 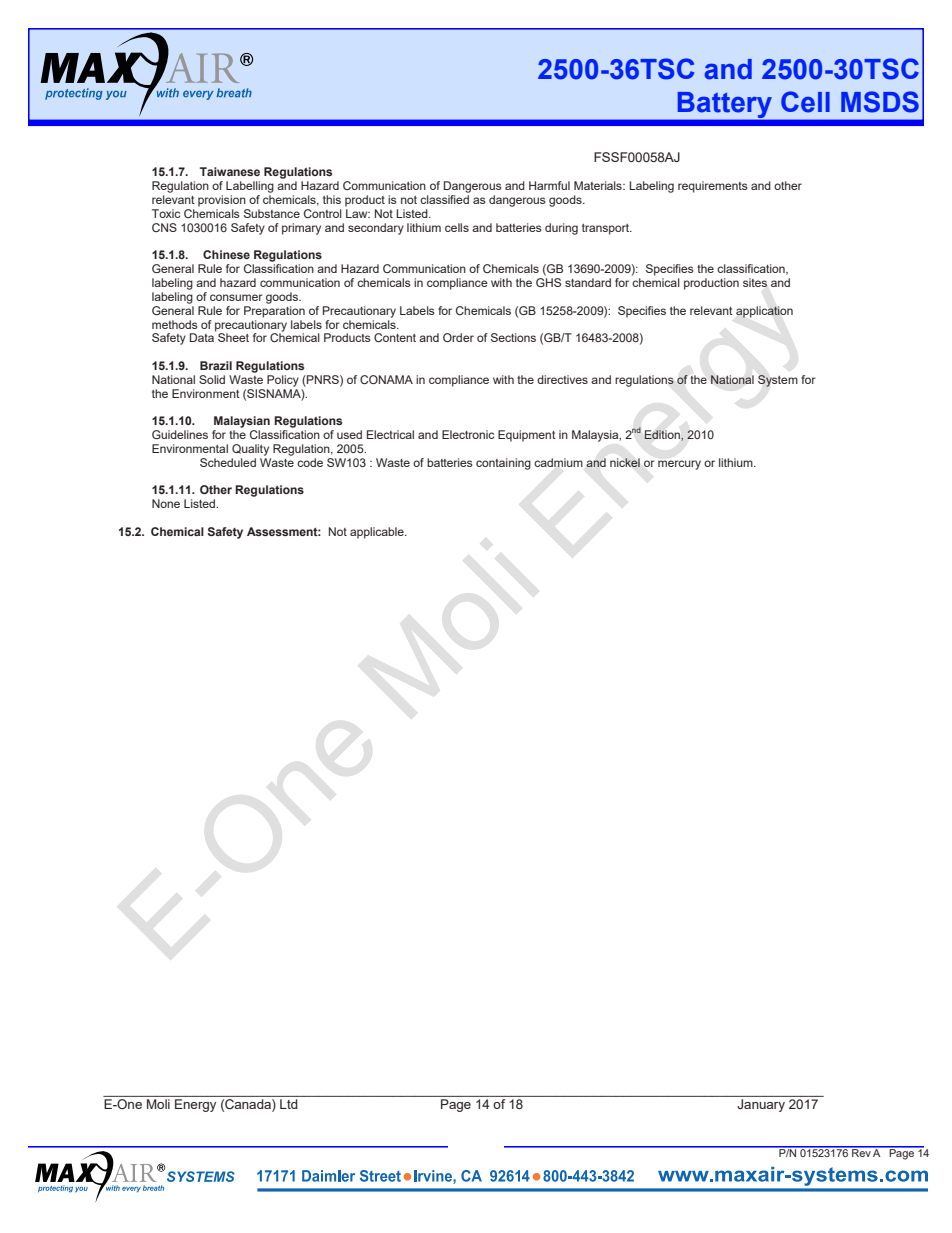 I want to click on January, so click(x=761, y=1105).
